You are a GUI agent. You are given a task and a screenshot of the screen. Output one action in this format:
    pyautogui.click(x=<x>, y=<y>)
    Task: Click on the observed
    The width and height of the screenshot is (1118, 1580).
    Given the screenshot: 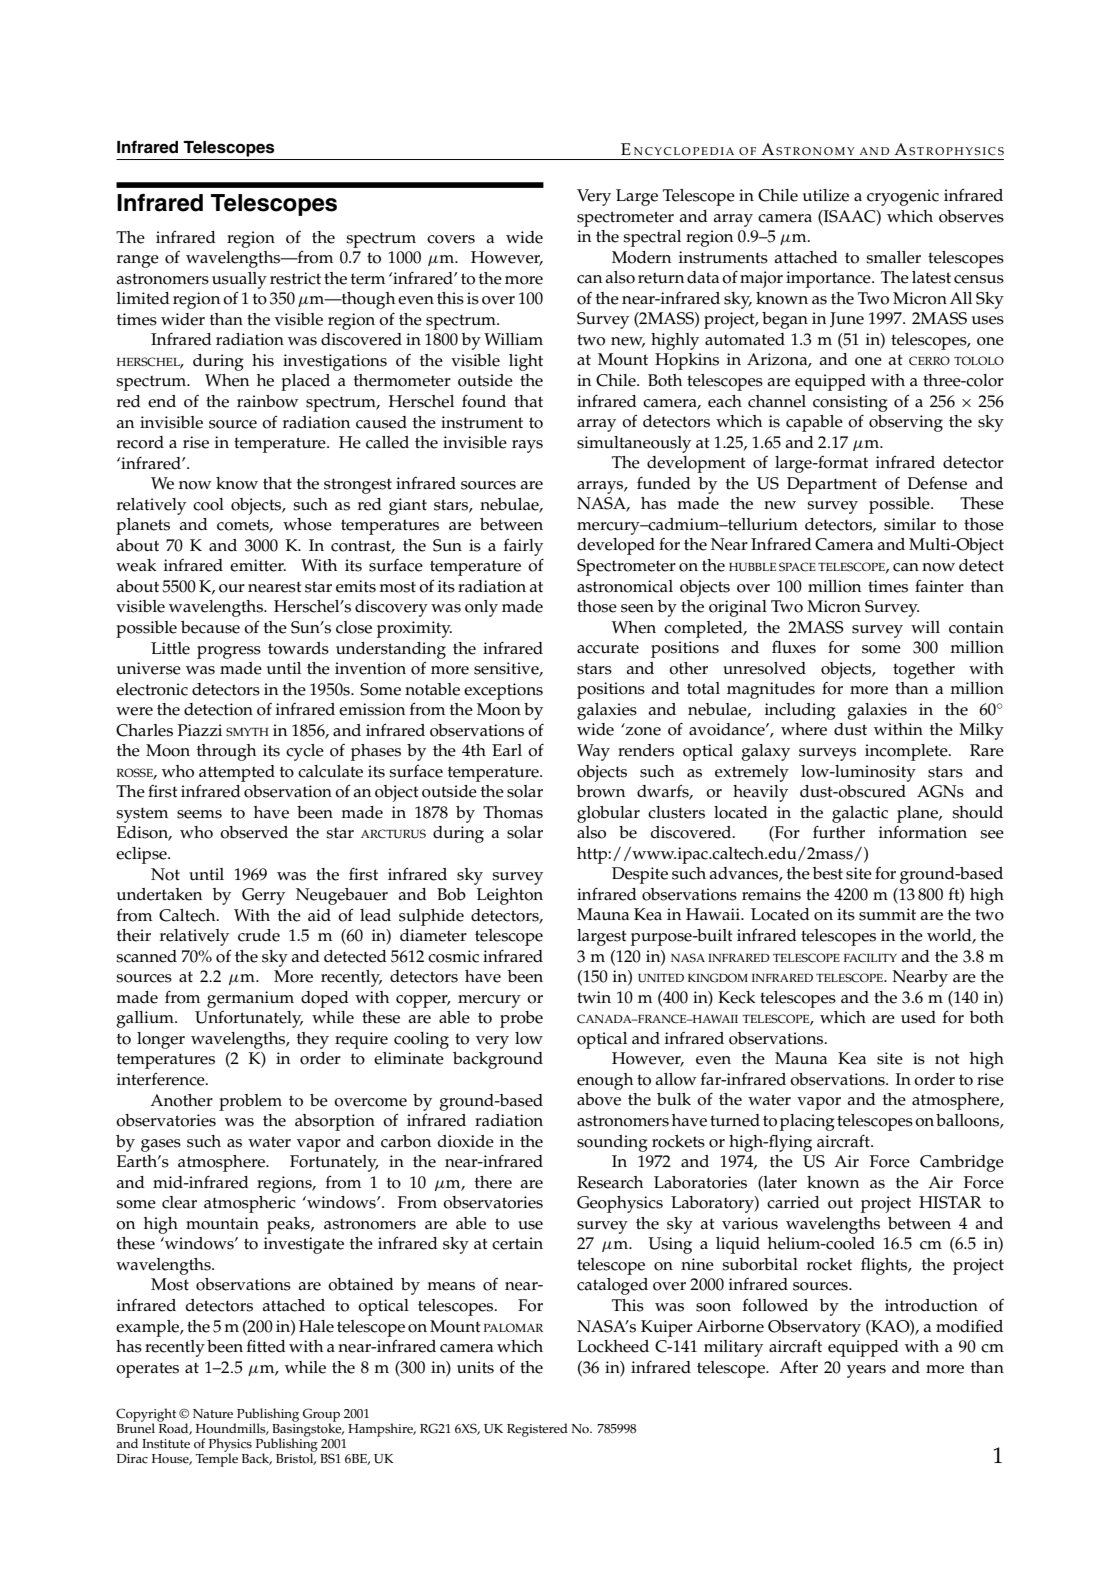 What is the action you would take?
    pyautogui.click(x=254, y=832)
